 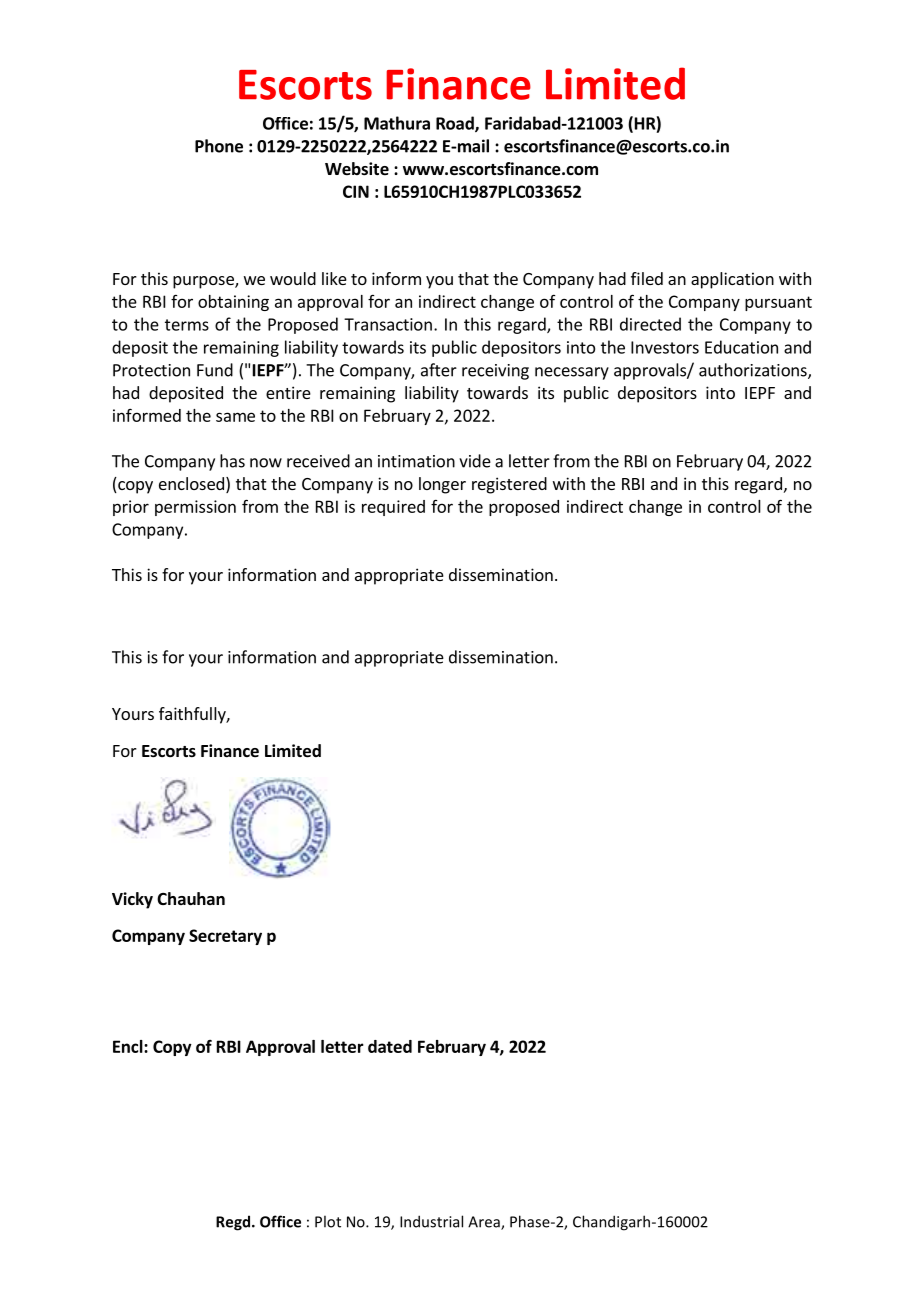 I want to click on Industrial, so click(x=431, y=1221).
